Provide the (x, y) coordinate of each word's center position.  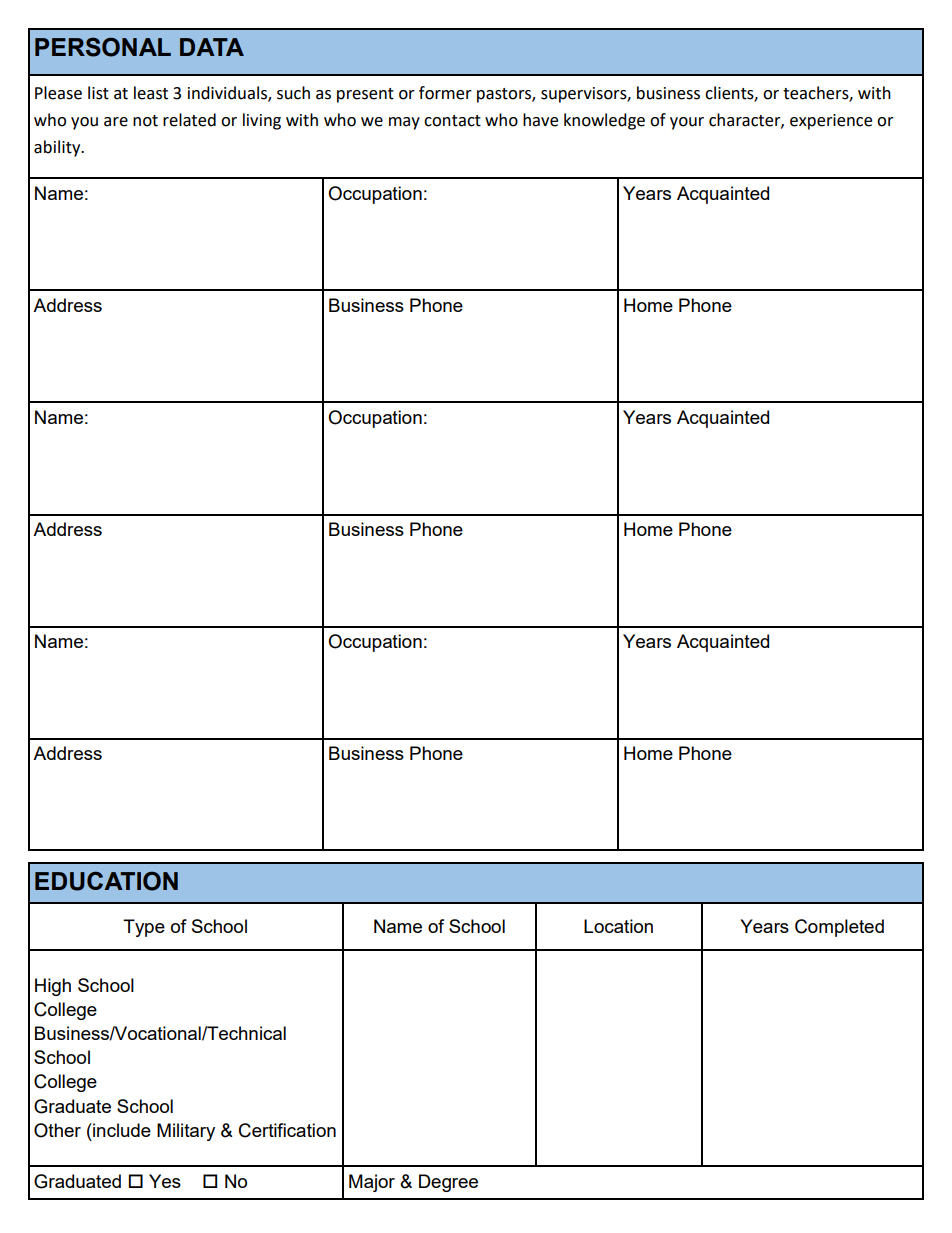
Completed (839, 928)
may (404, 123)
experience (831, 122)
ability (58, 148)
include (121, 1130)
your (687, 123)
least (151, 93)
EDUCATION (106, 881)
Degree (448, 1183)
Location (618, 926)
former (445, 93)
